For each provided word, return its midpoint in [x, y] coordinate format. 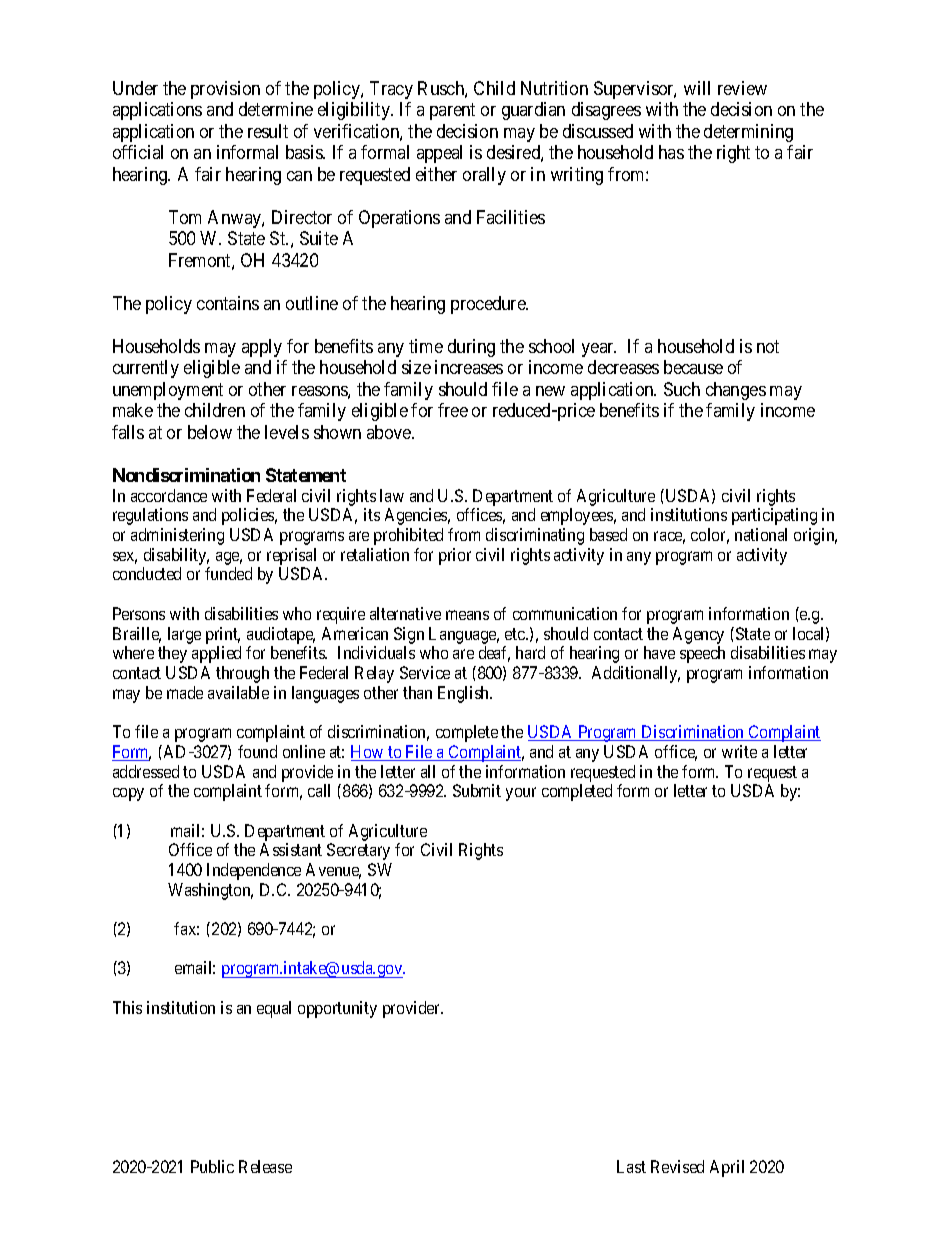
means [467, 615]
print [223, 635]
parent [452, 111]
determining [748, 133]
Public [212, 1166]
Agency [698, 635]
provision [225, 90]
